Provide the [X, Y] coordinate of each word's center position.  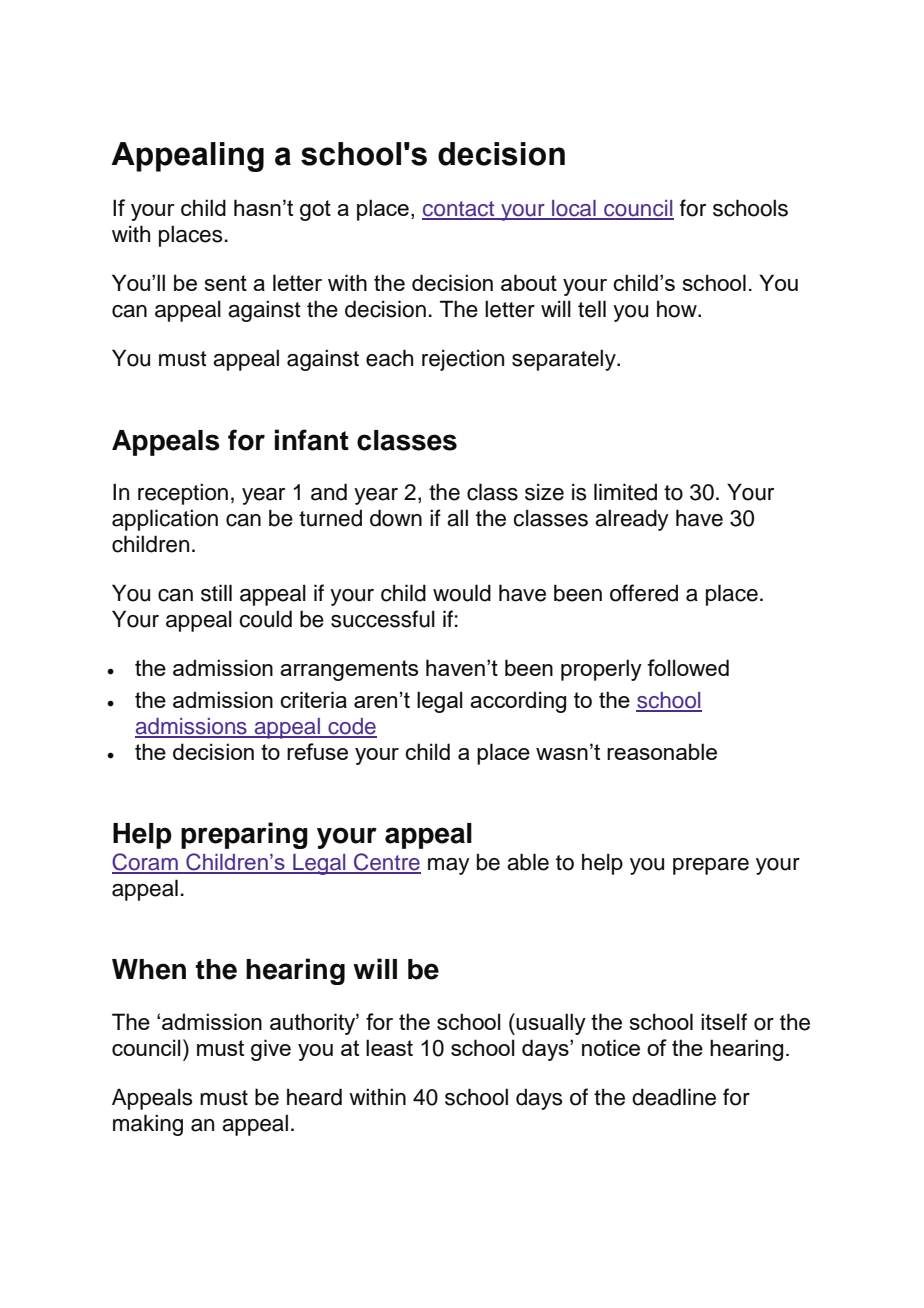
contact [459, 210]
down [396, 518]
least [389, 1047]
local [574, 209]
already [632, 520]
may [449, 866]
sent [225, 283]
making [148, 1125]
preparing [244, 835]
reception [183, 494]
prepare [711, 866]
